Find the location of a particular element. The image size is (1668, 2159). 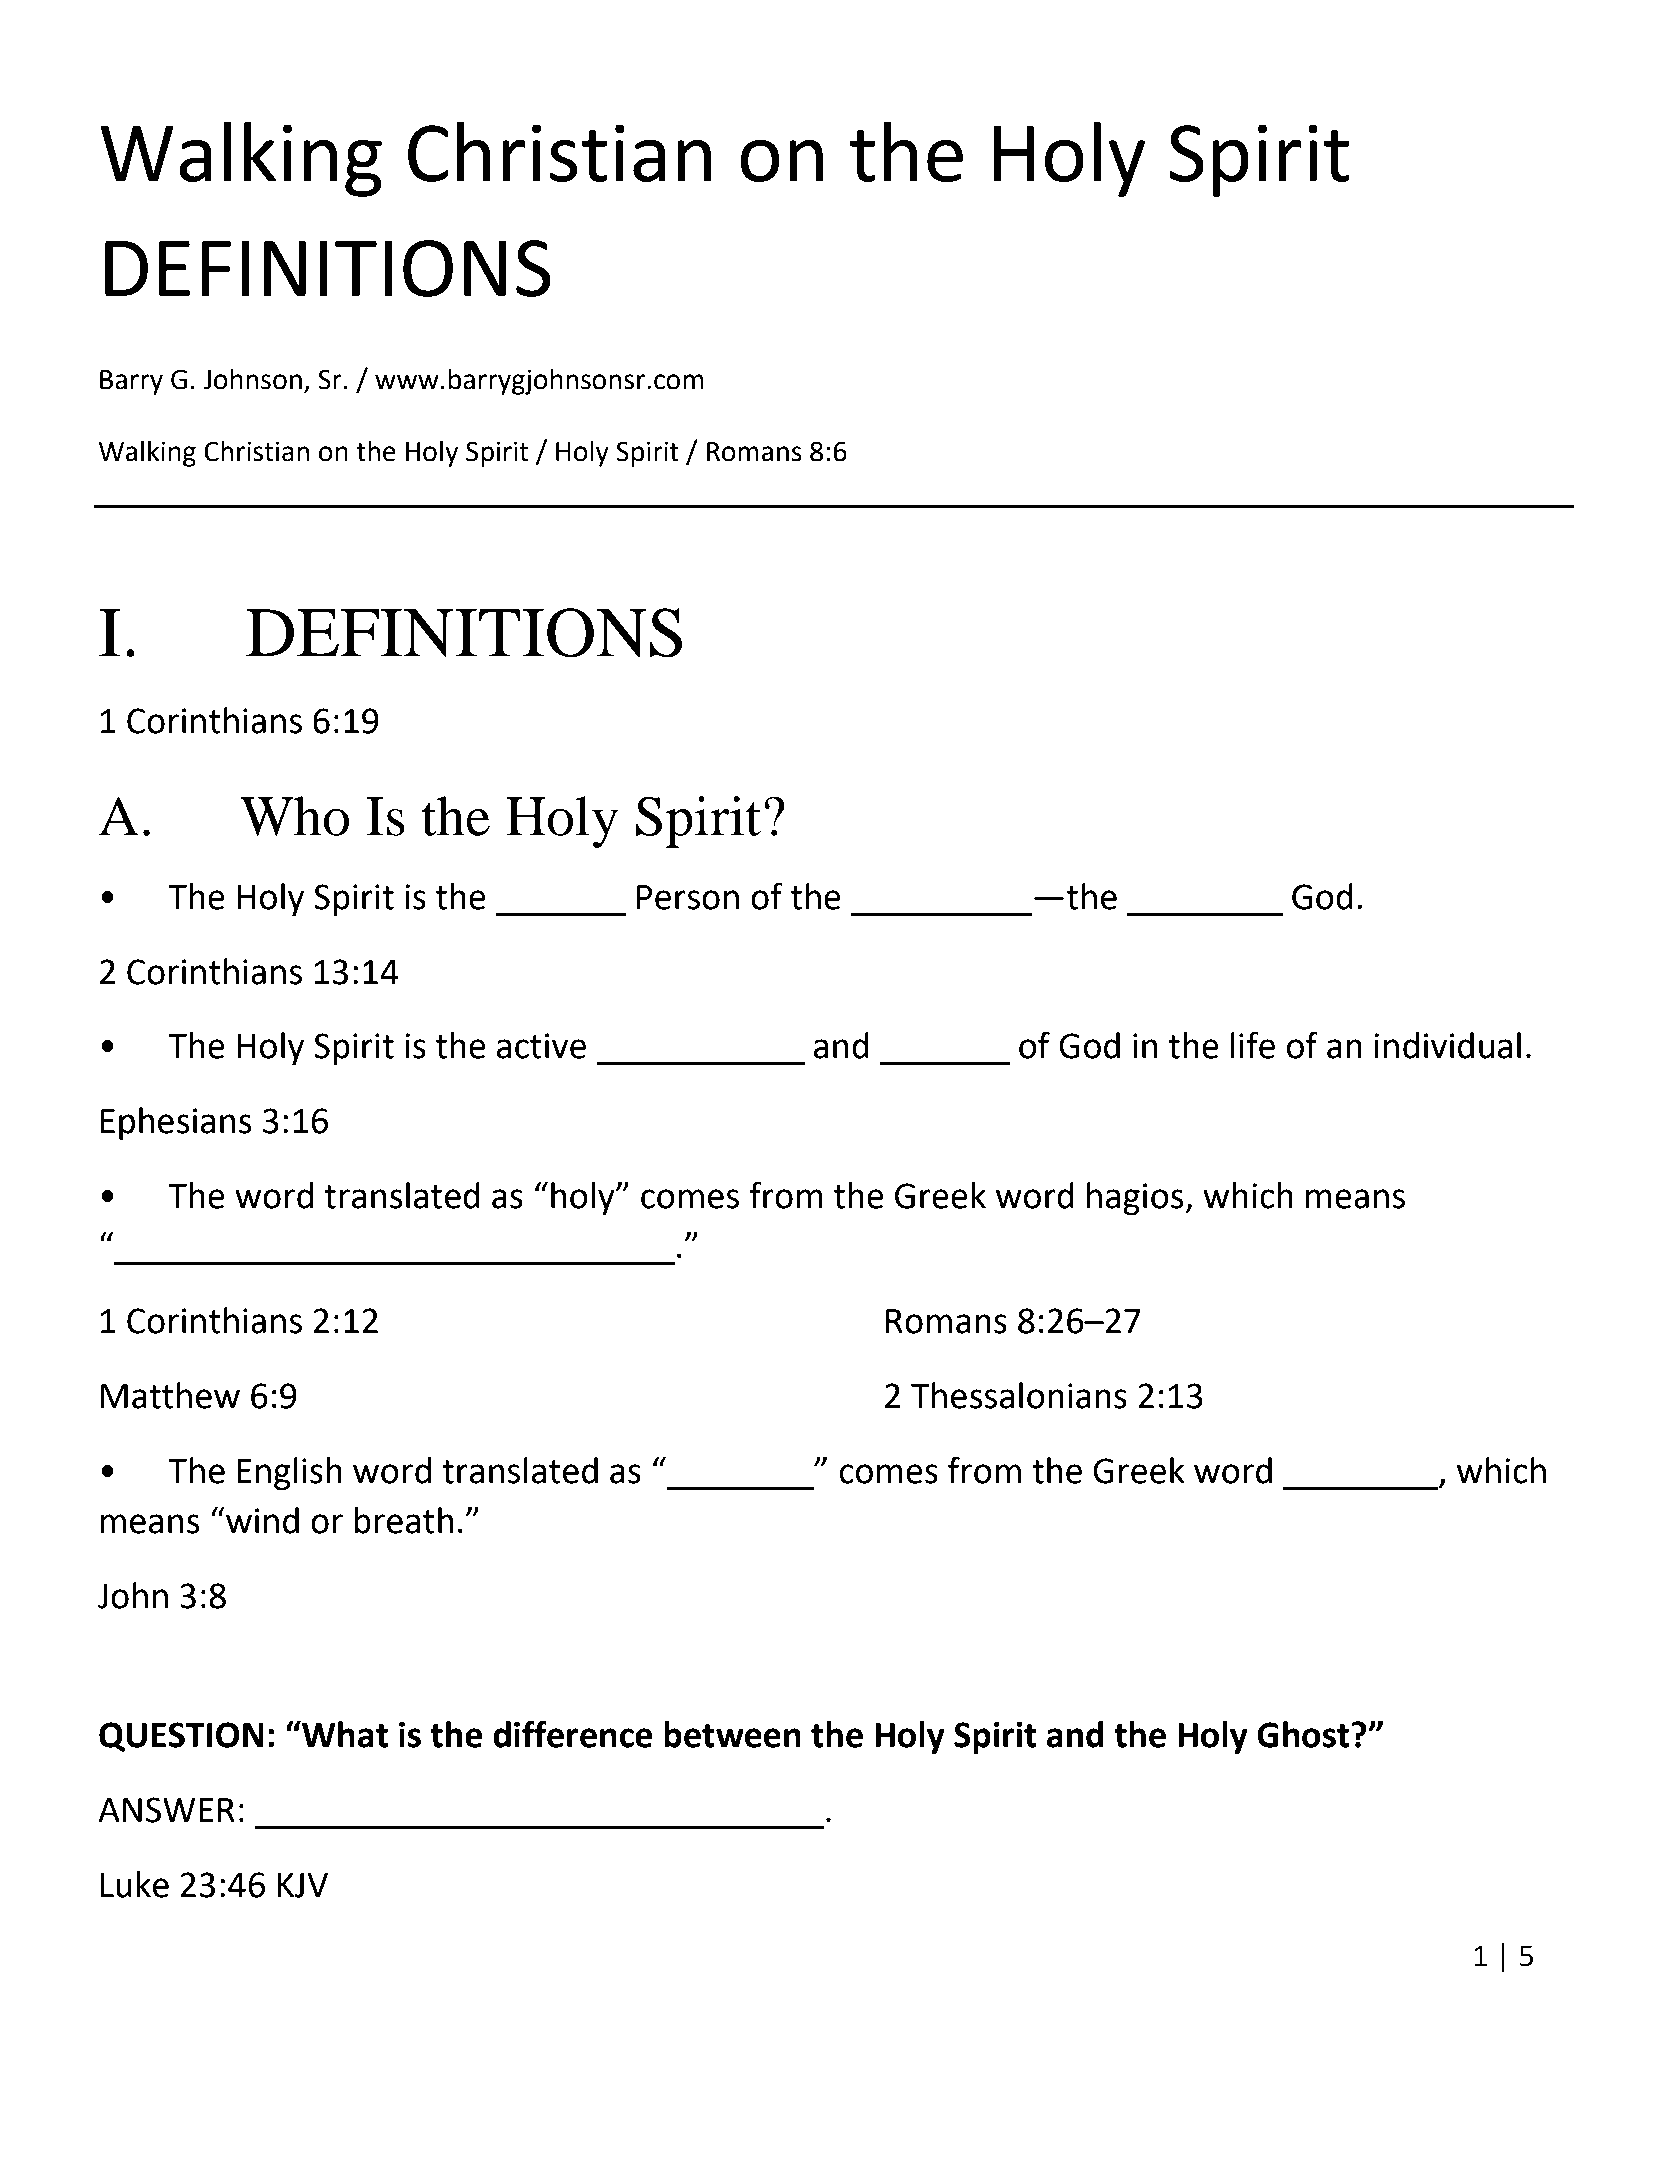

Thessalonians is located at coordinates (1019, 1395).
